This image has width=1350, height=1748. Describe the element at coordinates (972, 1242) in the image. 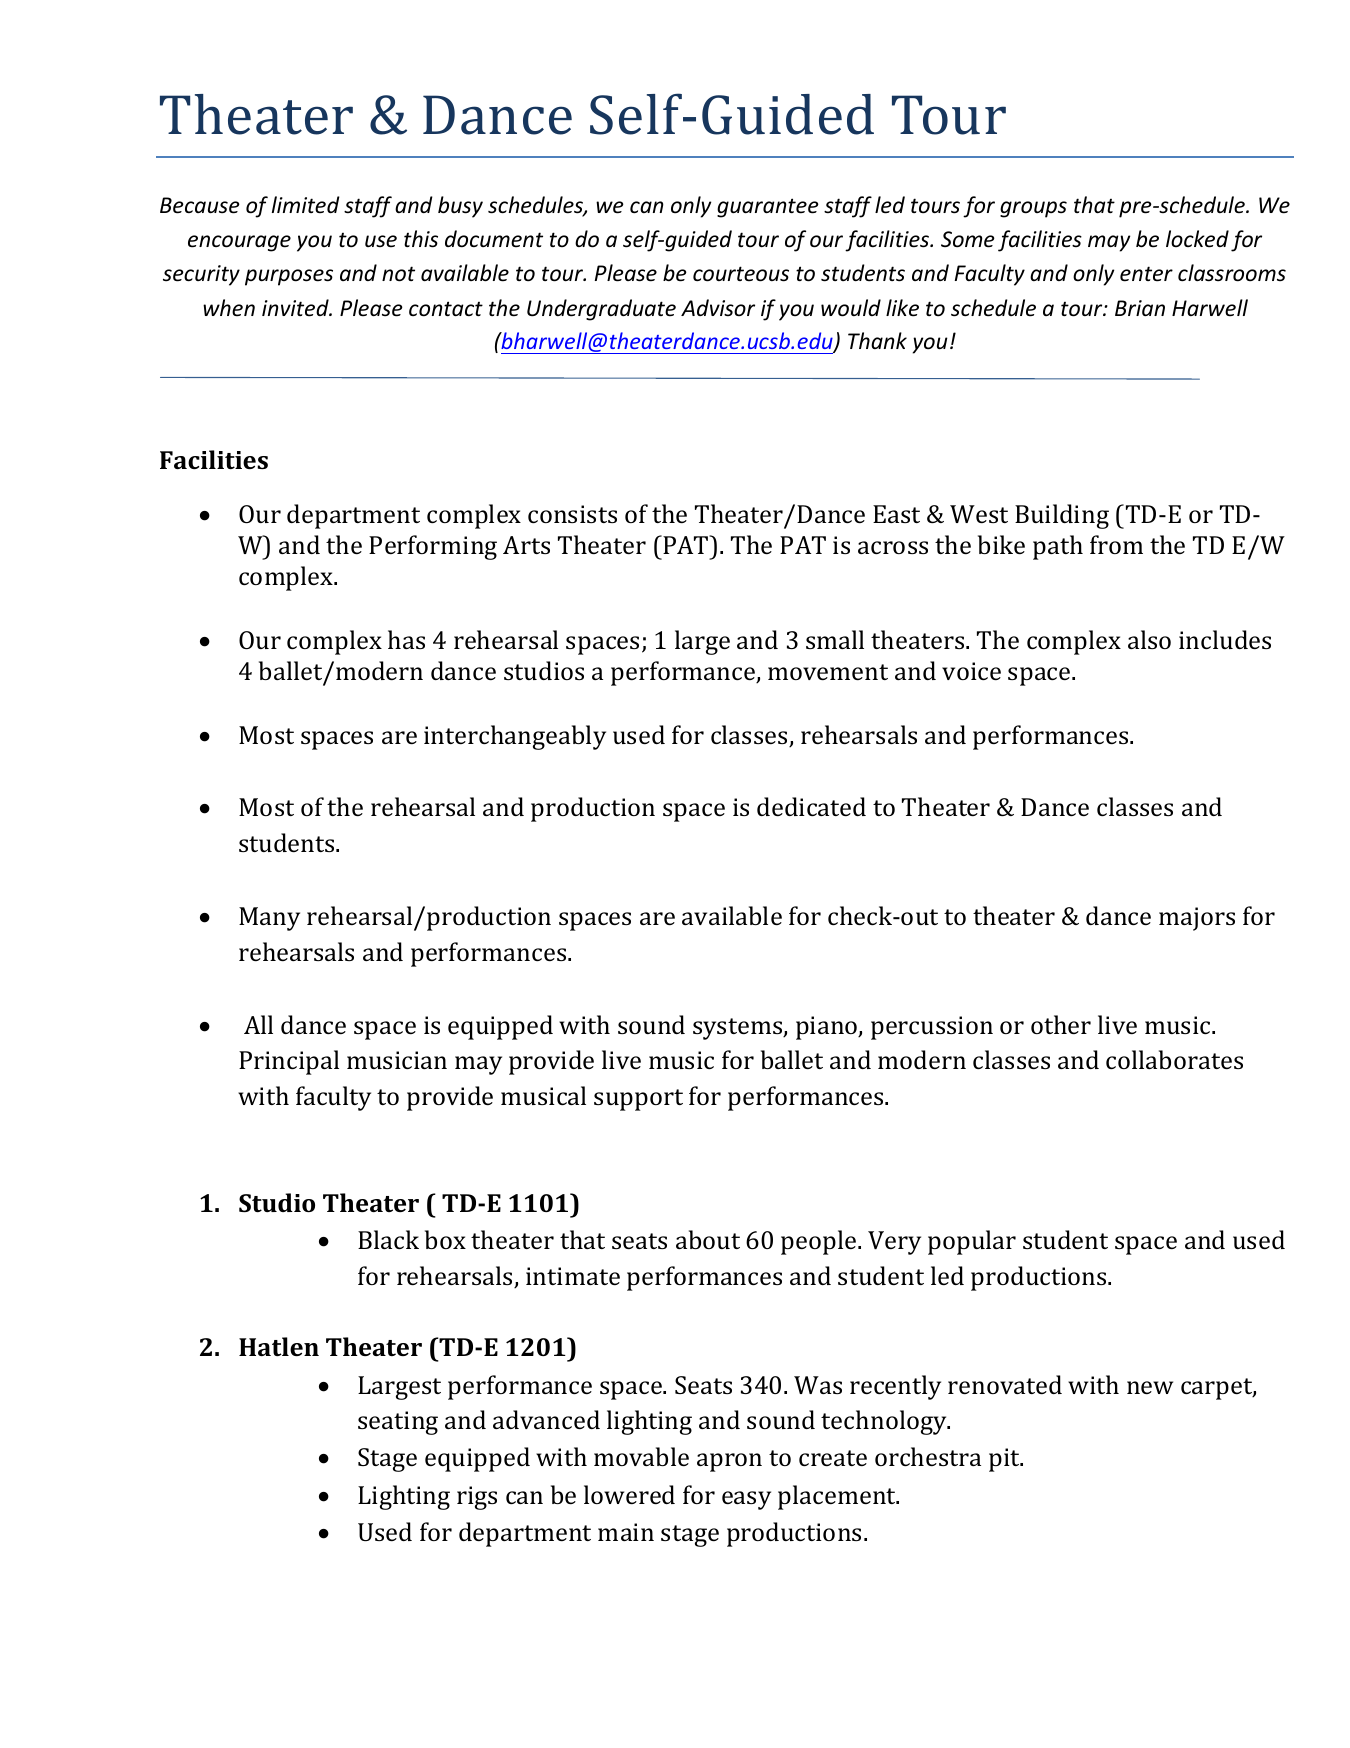

I see `popular` at that location.
